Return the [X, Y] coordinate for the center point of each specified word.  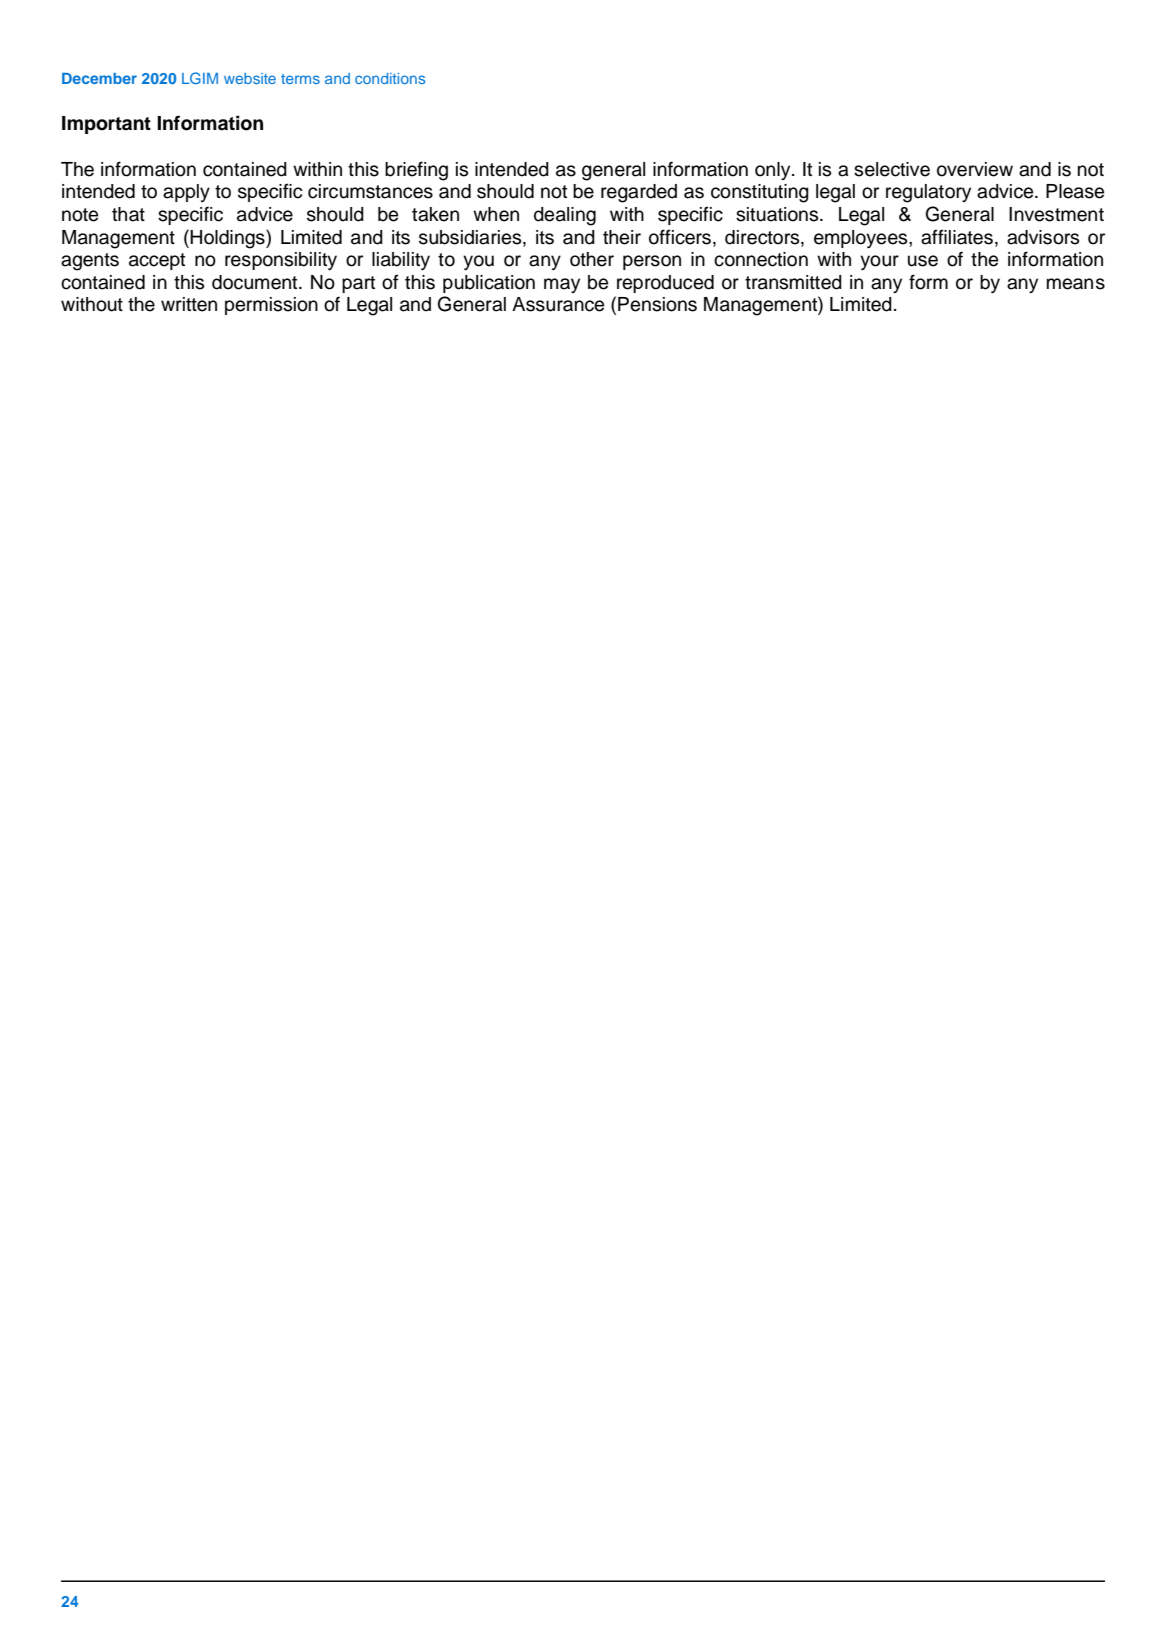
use [923, 261]
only [774, 171]
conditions [390, 78]
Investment [1056, 214]
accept [157, 261]
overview [975, 169]
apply [186, 193]
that [128, 214]
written [189, 304]
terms [300, 79]
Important [106, 125]
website [250, 78]
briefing [416, 171]
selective [892, 169]
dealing [565, 216]
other [592, 259]
